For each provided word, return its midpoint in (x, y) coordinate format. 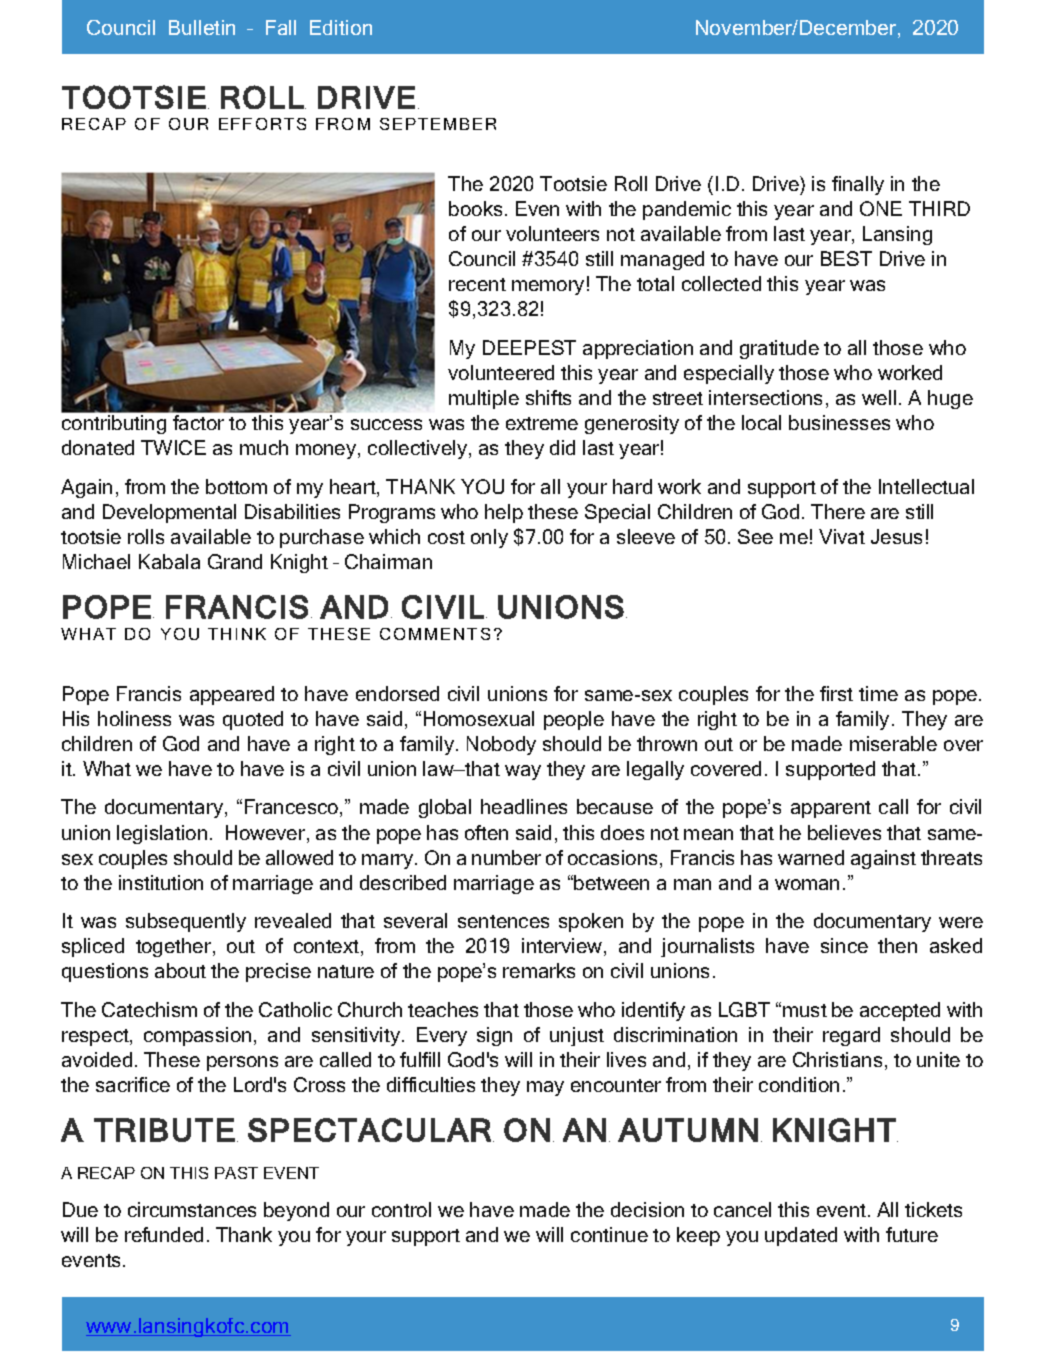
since (844, 945)
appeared (232, 695)
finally (858, 185)
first (836, 693)
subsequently (186, 922)
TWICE (173, 447)
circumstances (192, 1209)
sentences (503, 921)
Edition (341, 27)
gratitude (779, 349)
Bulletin (202, 27)
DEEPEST (529, 347)
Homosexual (479, 718)
